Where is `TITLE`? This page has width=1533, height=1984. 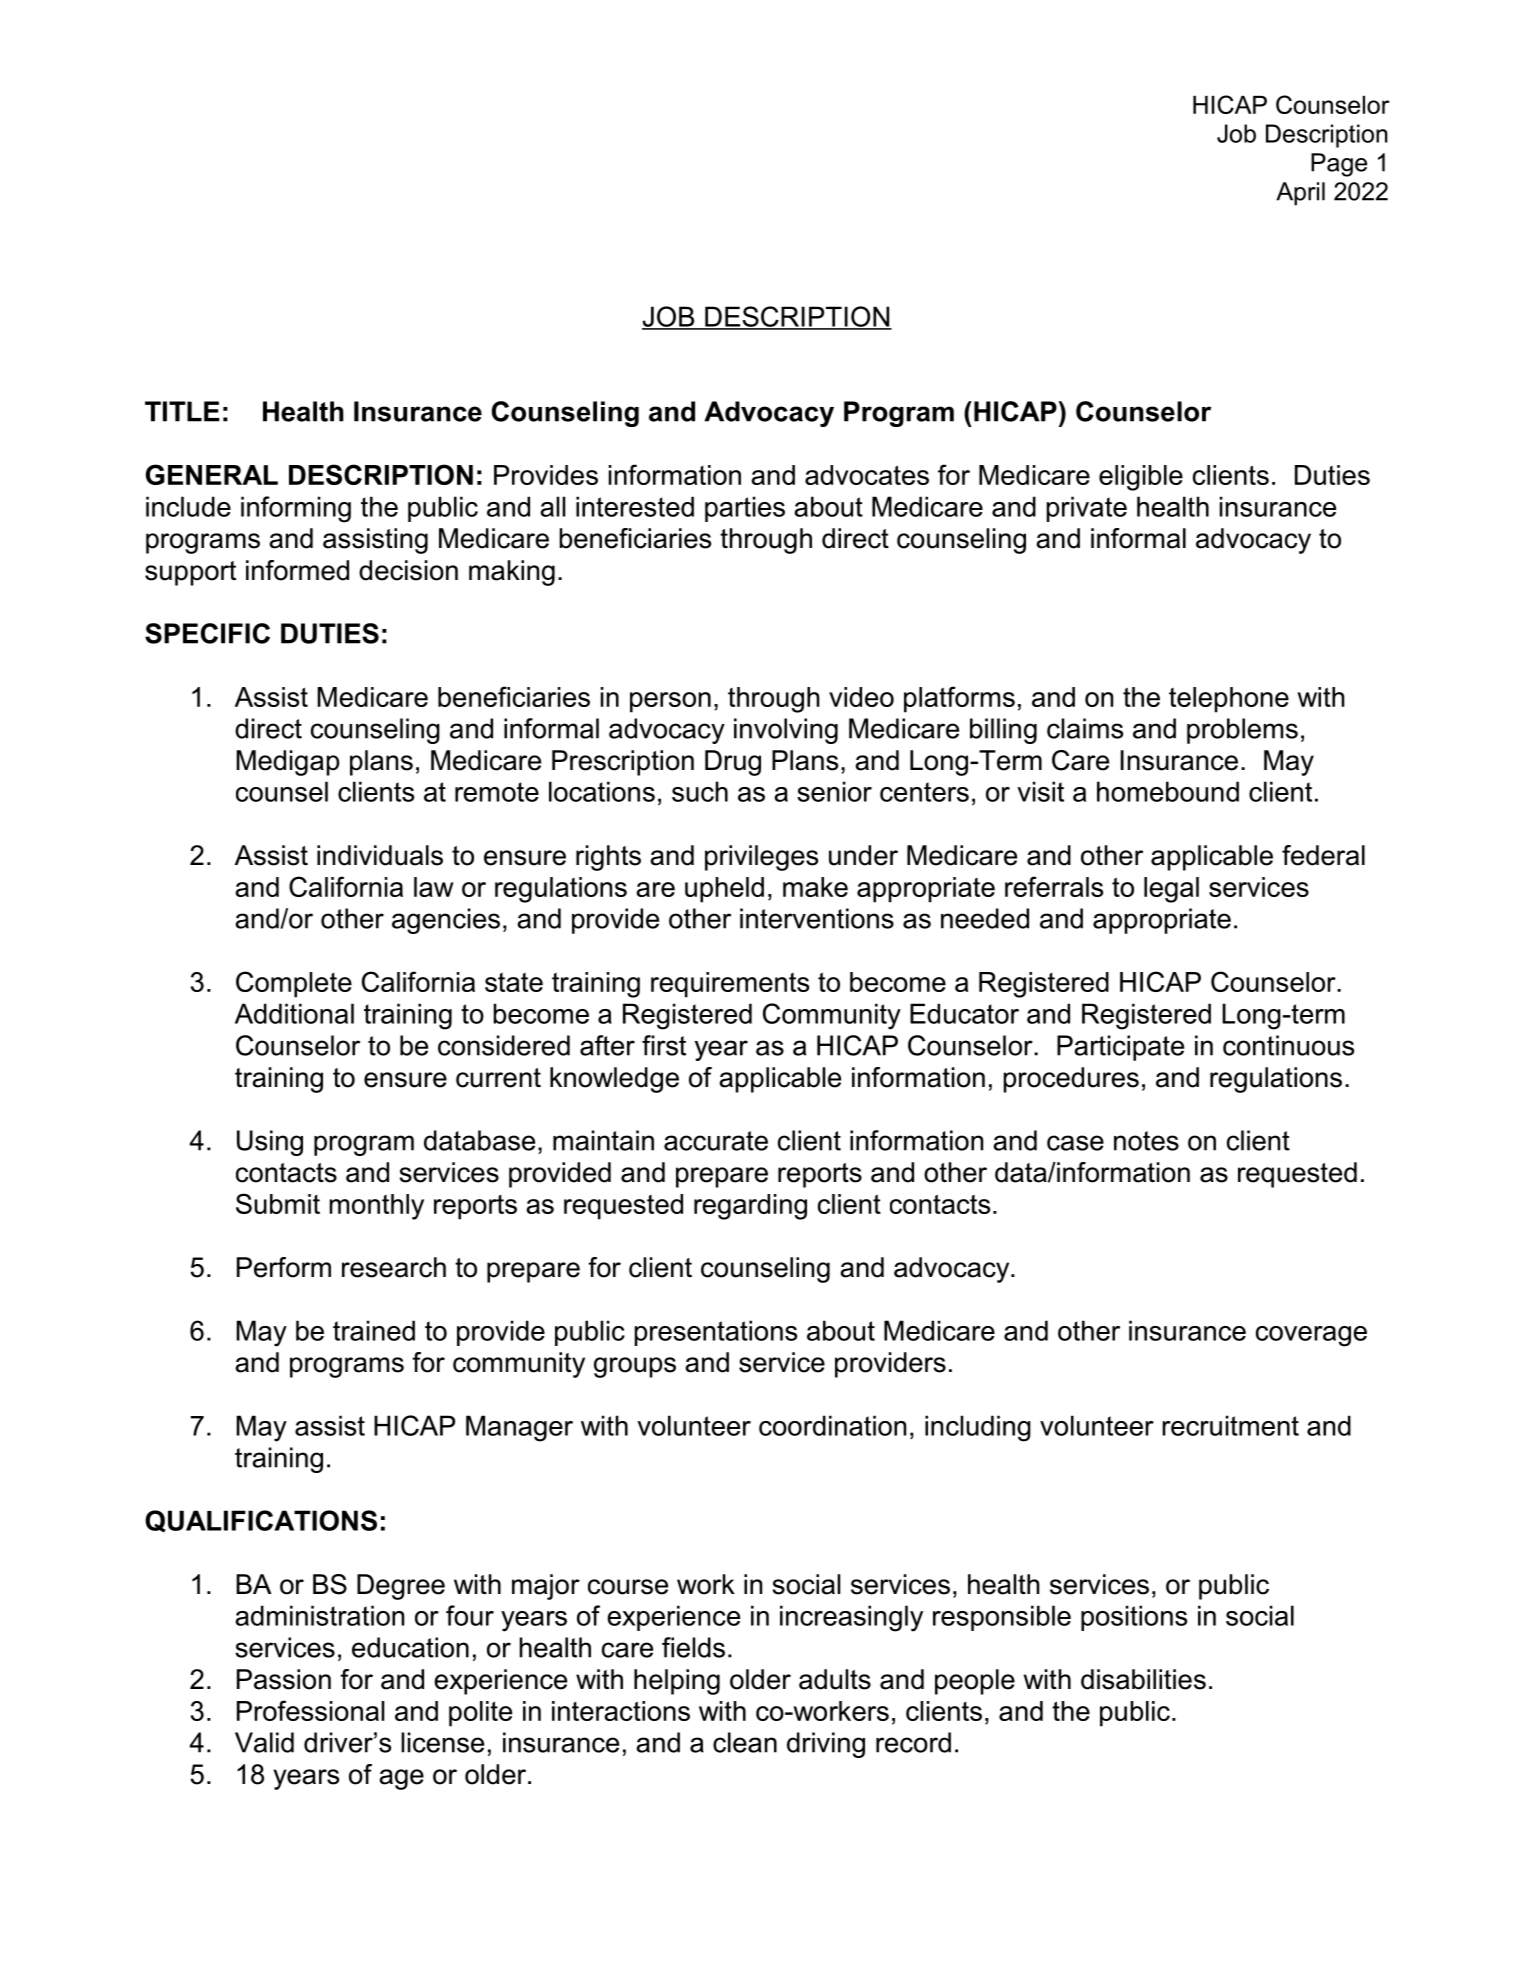 TITLE is located at coordinates (182, 411).
